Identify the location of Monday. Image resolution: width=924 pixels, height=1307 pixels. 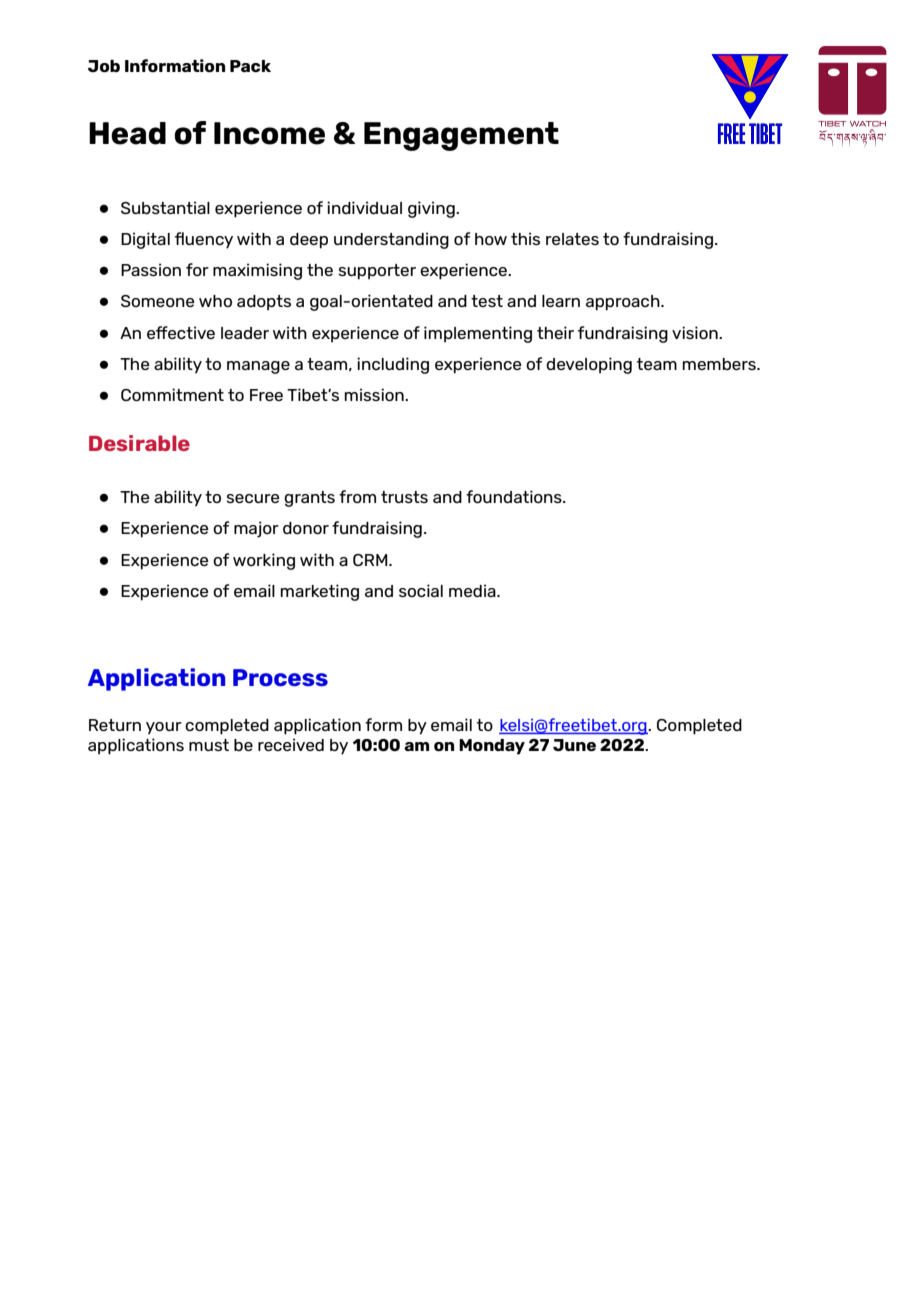
(492, 747).
